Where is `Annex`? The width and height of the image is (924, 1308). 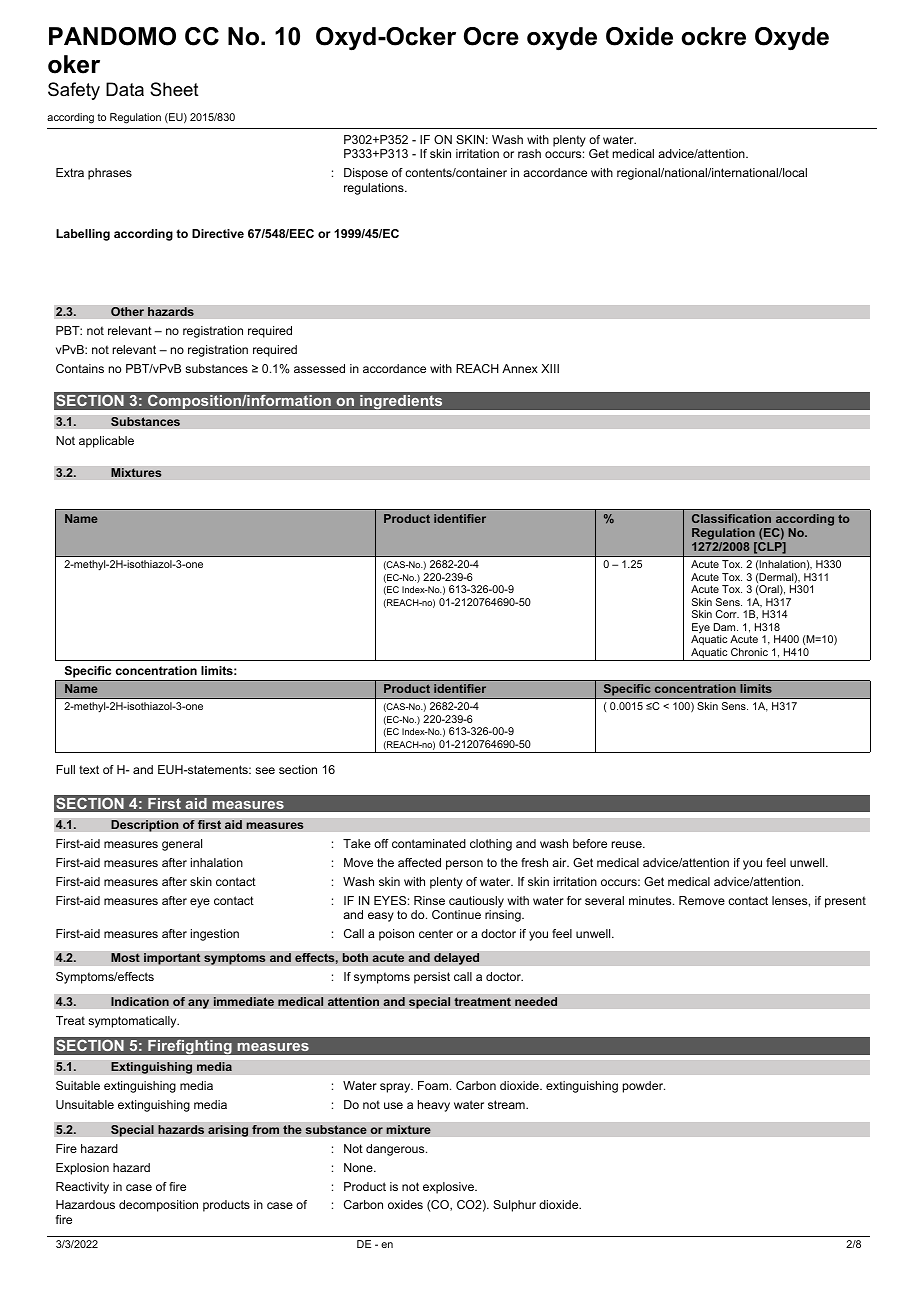 Annex is located at coordinates (520, 368).
